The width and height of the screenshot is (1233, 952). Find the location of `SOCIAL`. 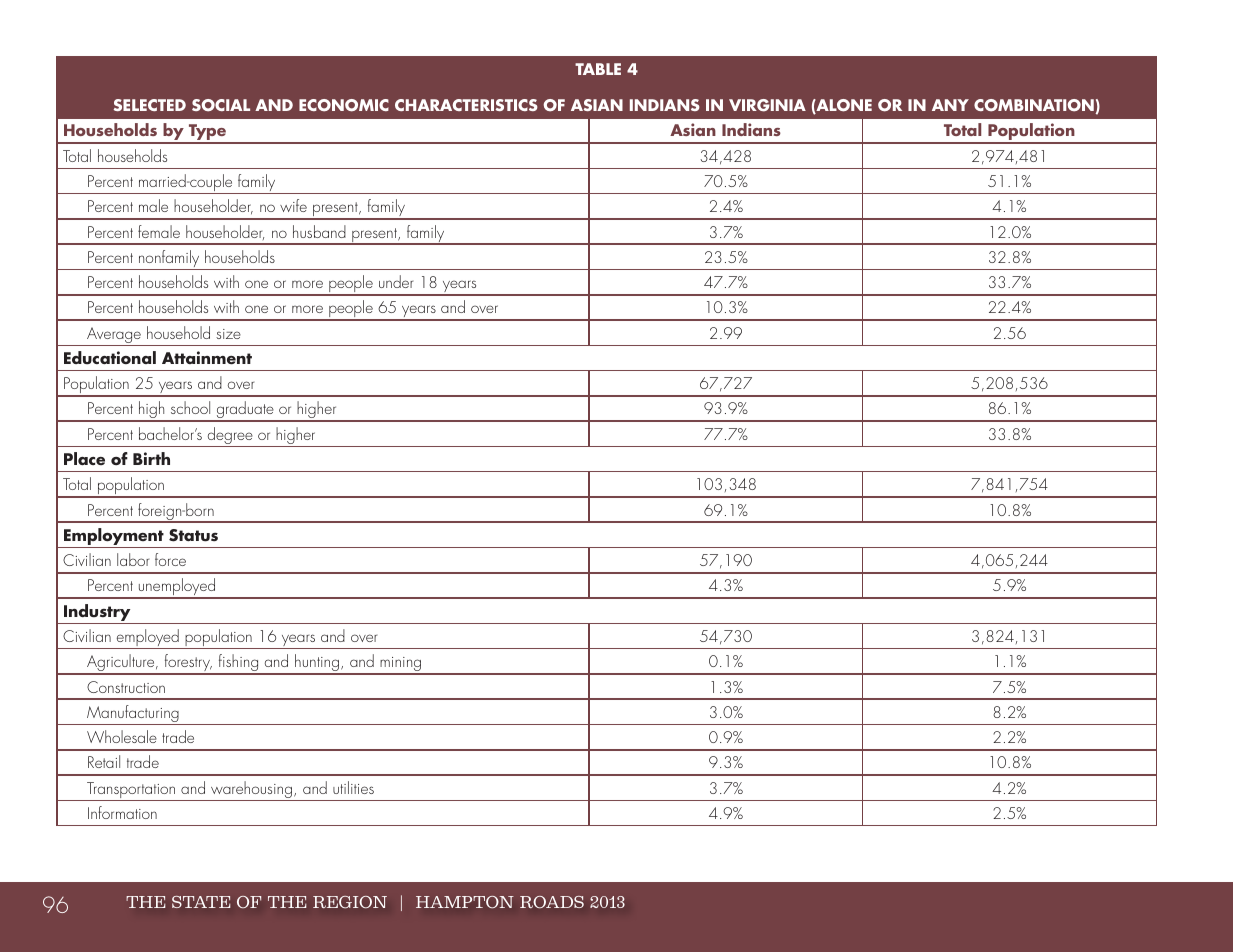

SOCIAL is located at coordinates (221, 105).
